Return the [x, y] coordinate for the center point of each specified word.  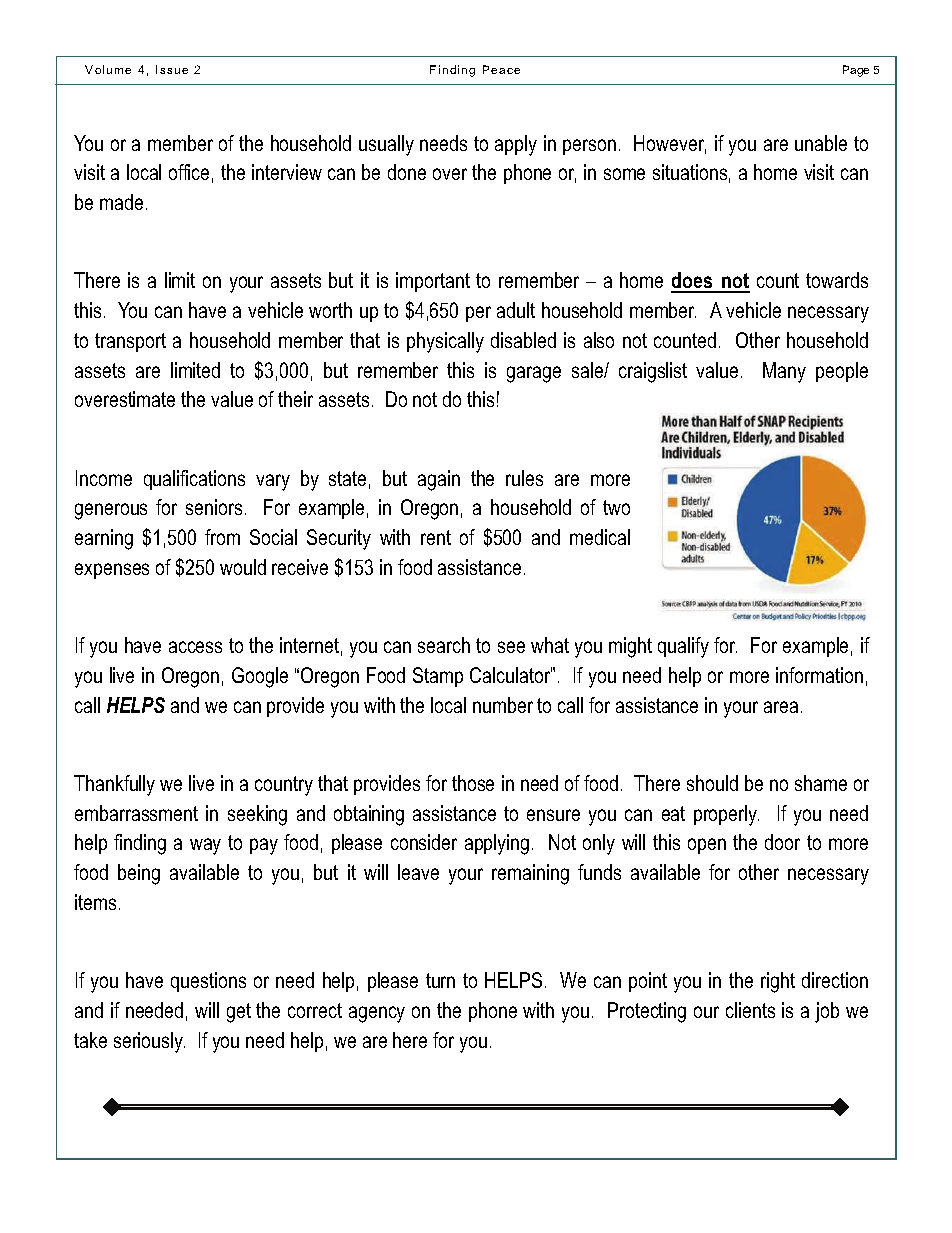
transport [130, 342]
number [503, 705]
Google [260, 677]
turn [440, 980]
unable [821, 143]
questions [208, 982]
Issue [172, 69]
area [781, 707]
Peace [501, 69]
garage [534, 374]
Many [784, 372]
